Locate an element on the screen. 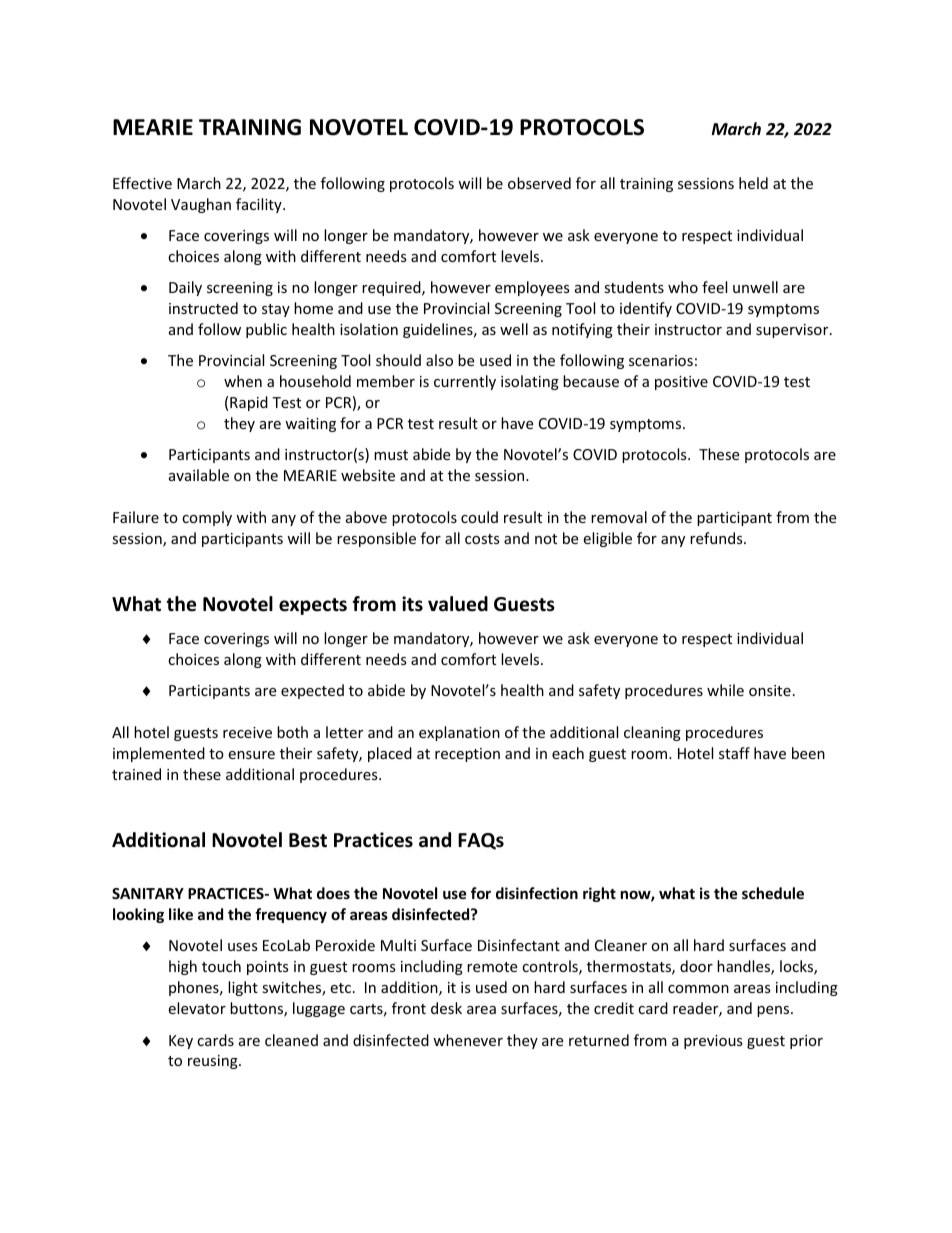 This screenshot has height=1233, width=952. refunds is located at coordinates (717, 538).
